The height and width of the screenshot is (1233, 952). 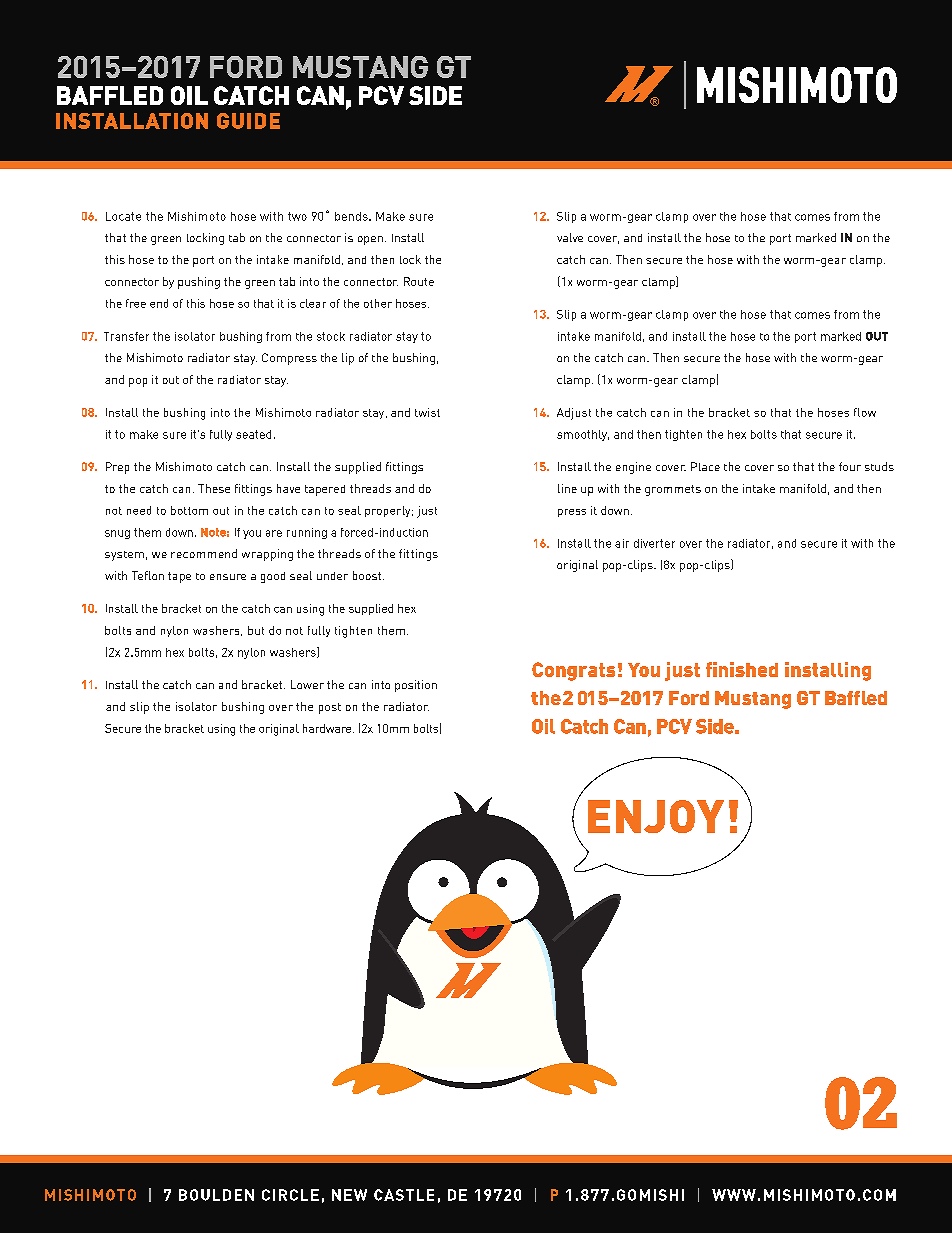 What do you see at coordinates (427, 412) in the screenshot?
I see `twist` at bounding box center [427, 412].
